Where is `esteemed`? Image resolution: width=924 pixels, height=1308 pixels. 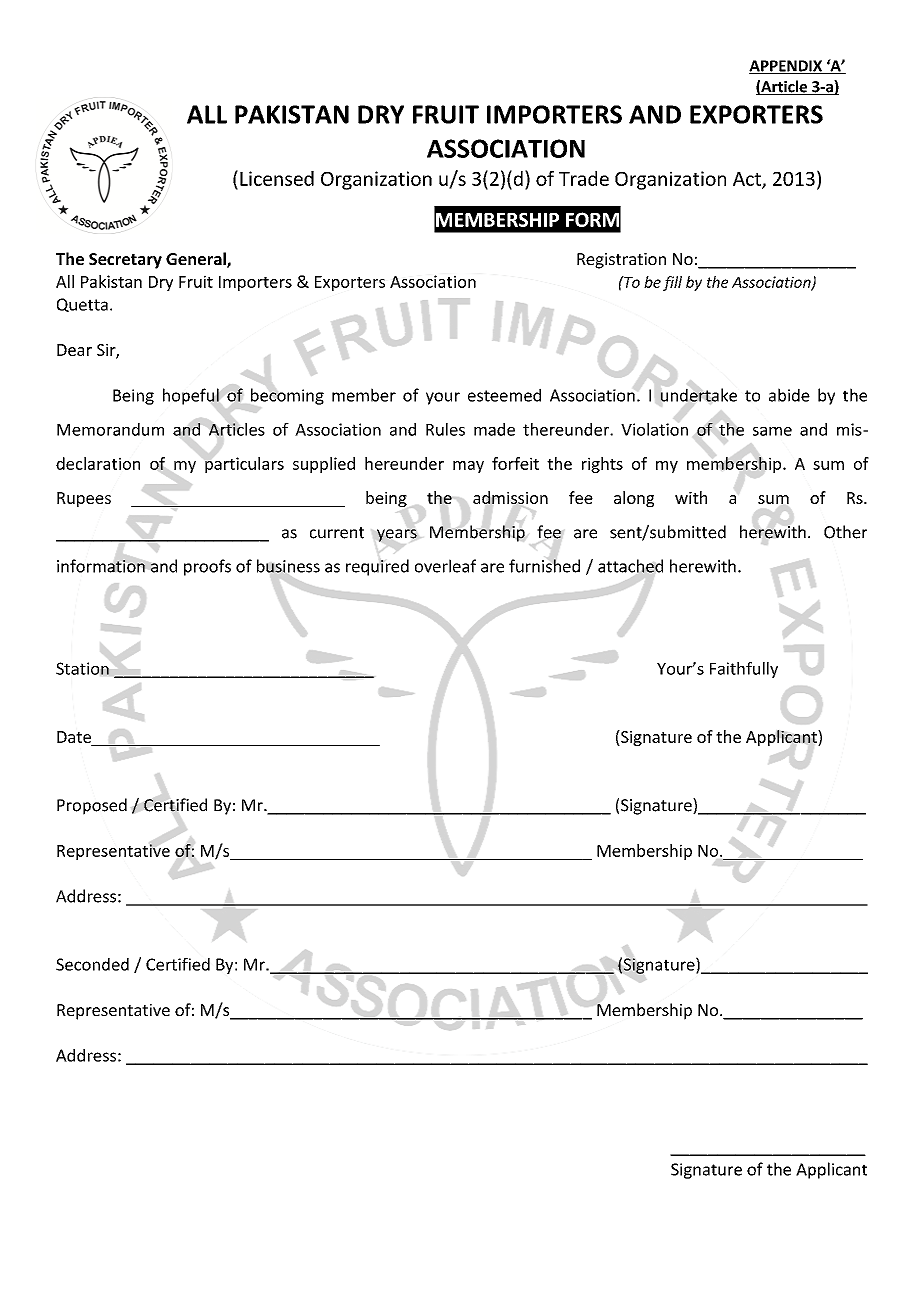
esteemed is located at coordinates (504, 395).
